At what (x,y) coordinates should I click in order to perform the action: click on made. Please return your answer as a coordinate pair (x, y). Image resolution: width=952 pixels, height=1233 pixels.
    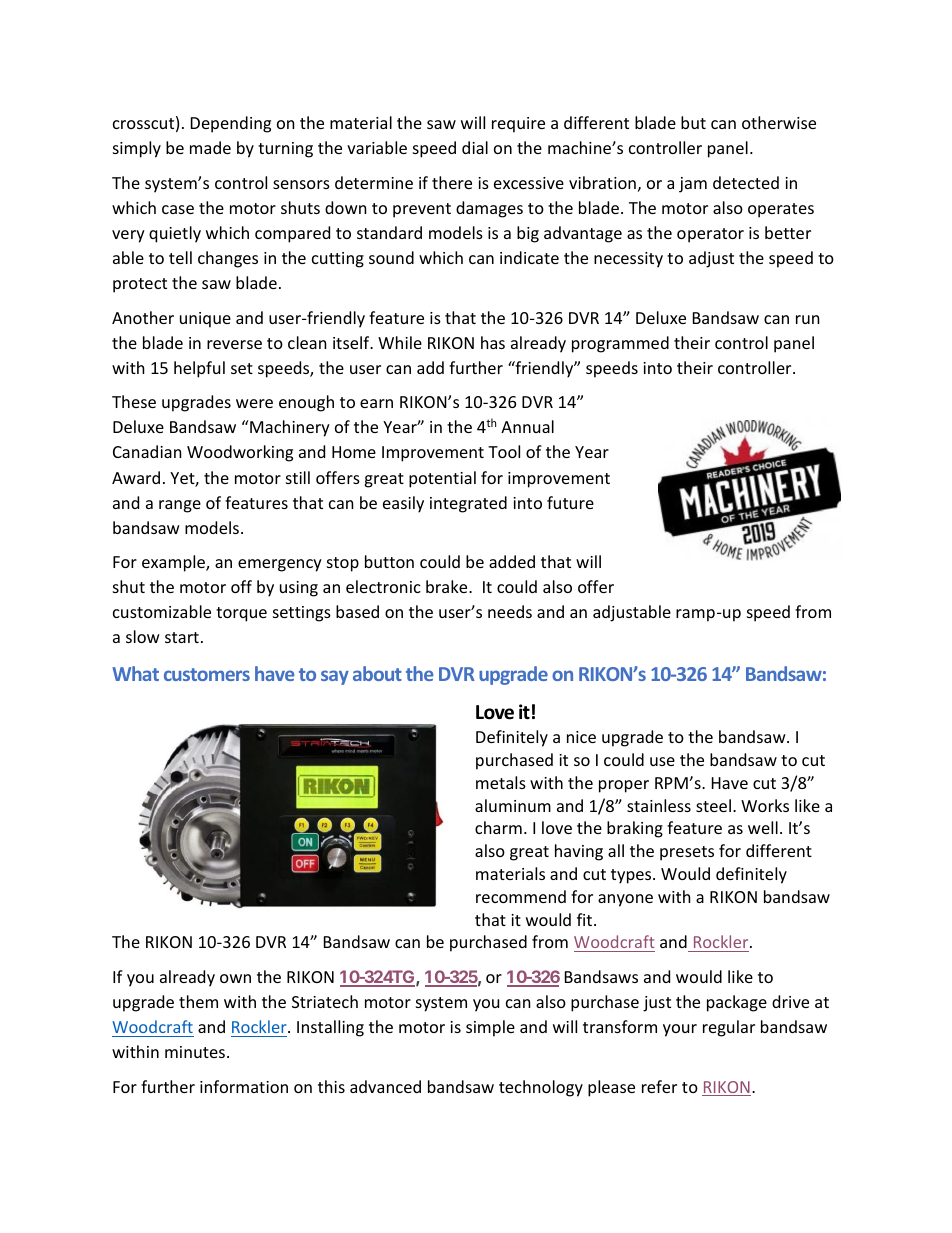
    Looking at the image, I should click on (210, 147).
